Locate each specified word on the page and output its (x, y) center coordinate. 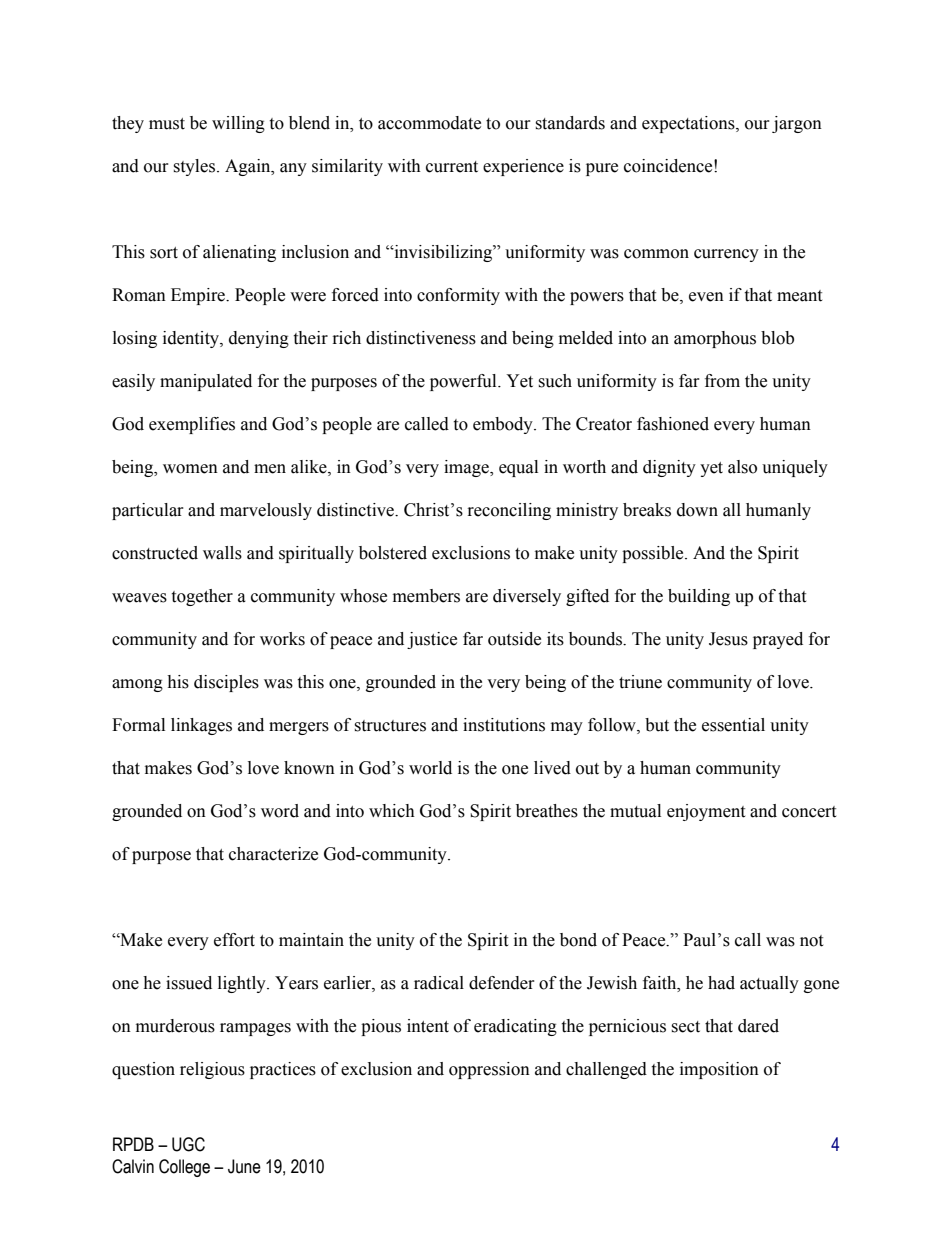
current (452, 167)
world (430, 768)
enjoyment (706, 812)
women (190, 469)
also (742, 467)
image (467, 468)
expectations (689, 124)
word (280, 811)
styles (194, 167)
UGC (188, 1144)
